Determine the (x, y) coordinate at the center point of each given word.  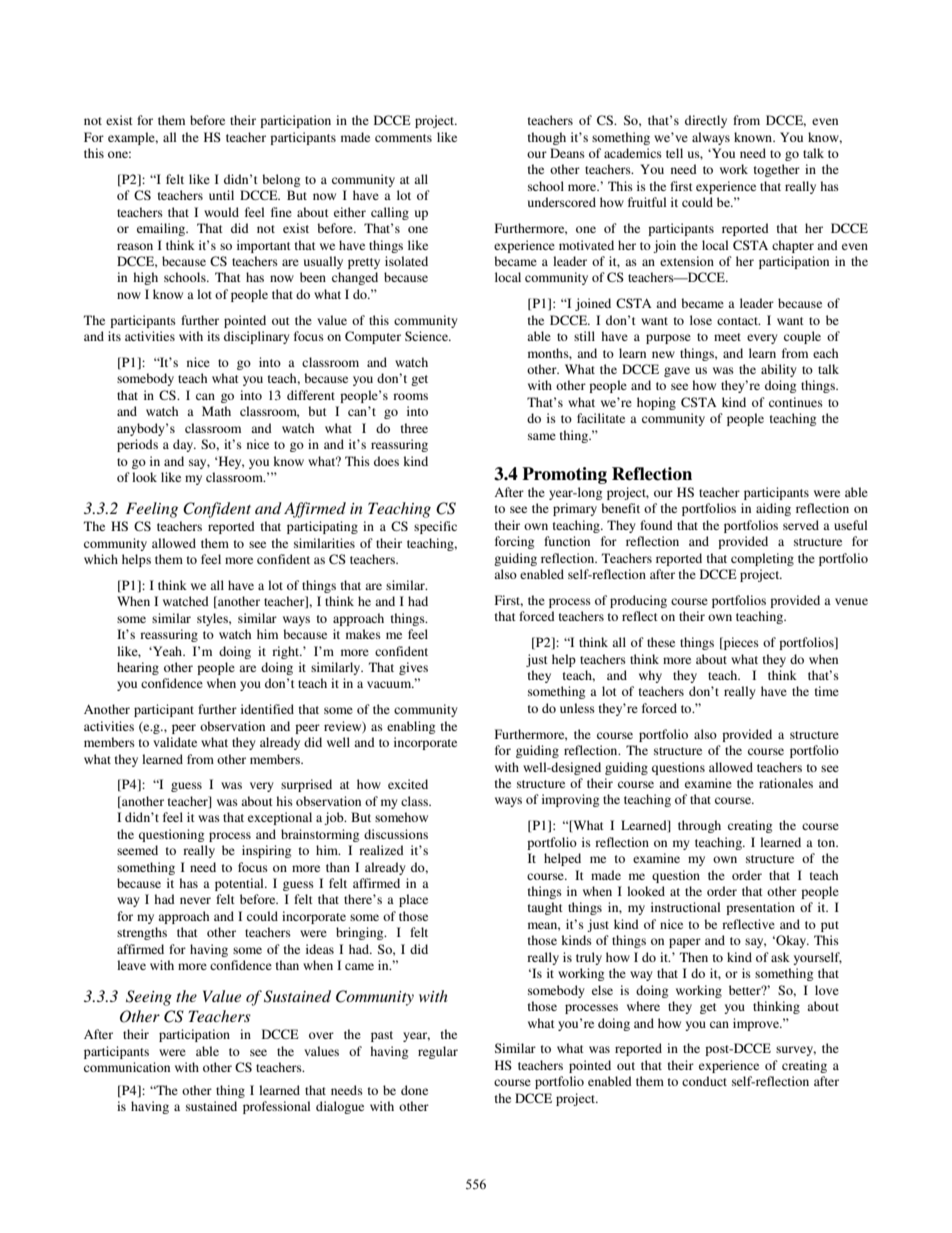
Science (427, 336)
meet (727, 337)
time (827, 691)
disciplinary (257, 337)
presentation (760, 908)
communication (127, 1067)
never (195, 900)
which (101, 559)
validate (175, 742)
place (413, 900)
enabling (411, 727)
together (777, 170)
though (547, 138)
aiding (773, 509)
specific (435, 527)
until (221, 195)
